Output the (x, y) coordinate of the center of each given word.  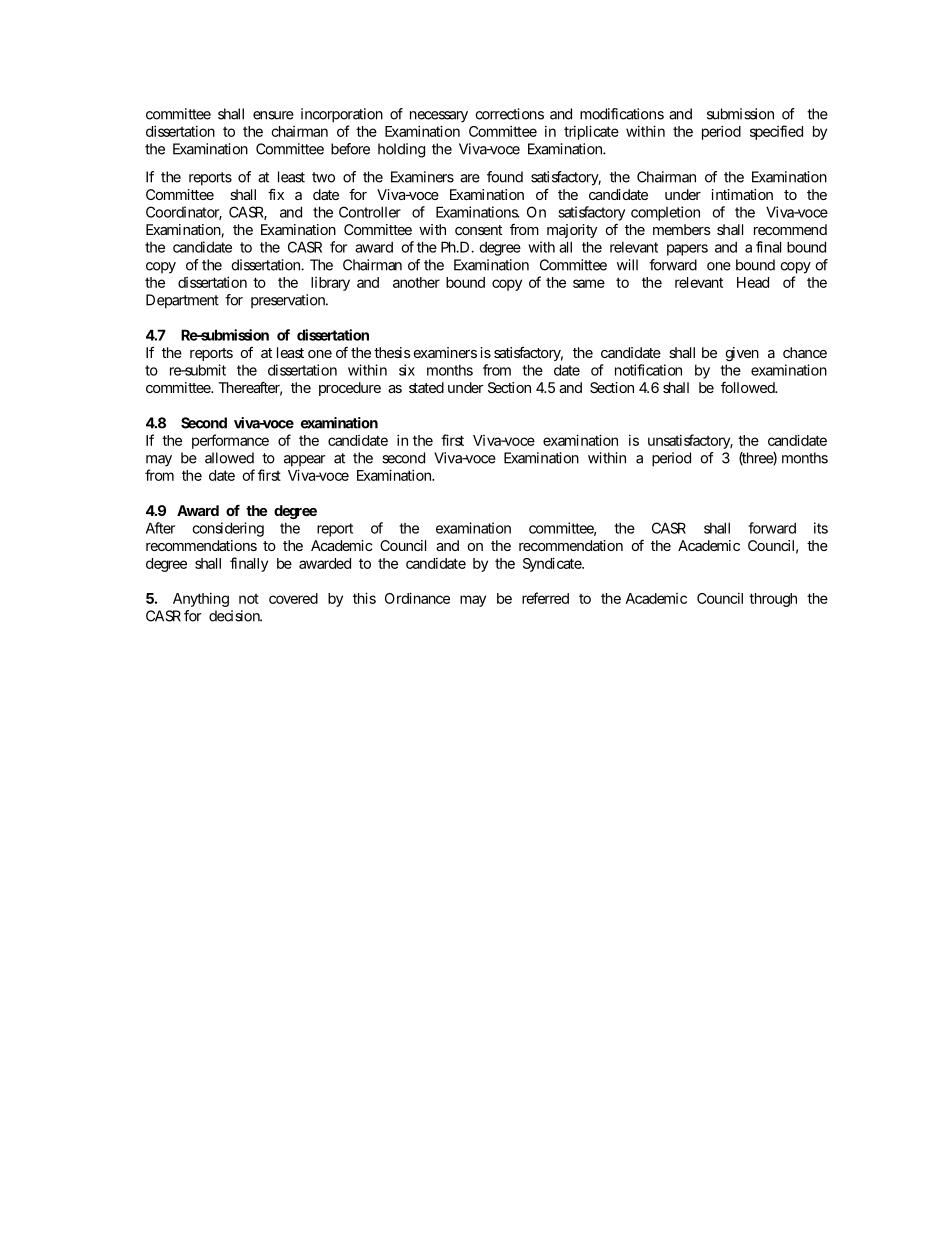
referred (545, 598)
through (773, 600)
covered (293, 598)
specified (776, 132)
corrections (509, 114)
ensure (273, 115)
